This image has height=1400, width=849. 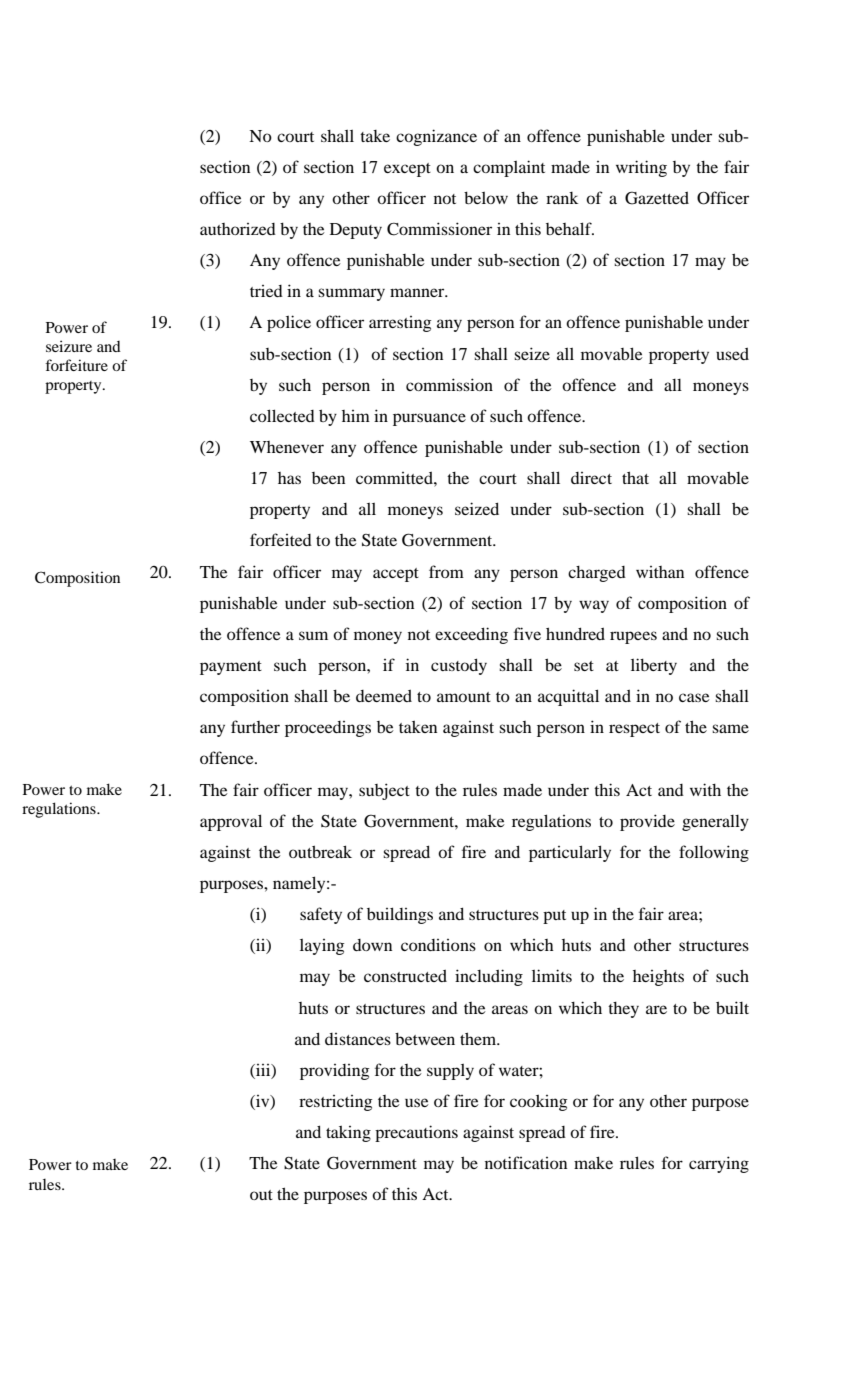 What do you see at coordinates (328, 478) in the image?
I see `been` at bounding box center [328, 478].
